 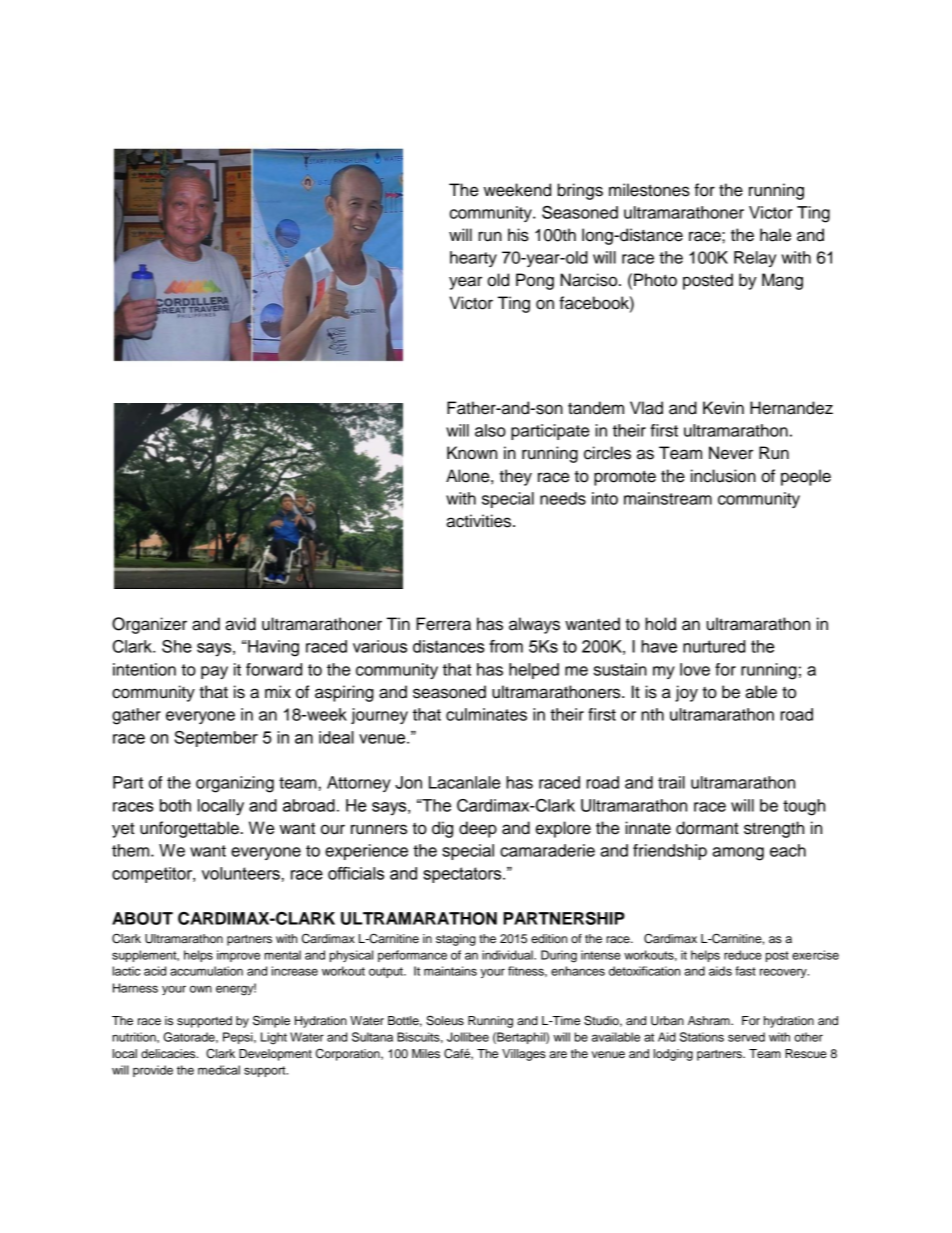 What do you see at coordinates (473, 259) in the document?
I see `hearty` at bounding box center [473, 259].
